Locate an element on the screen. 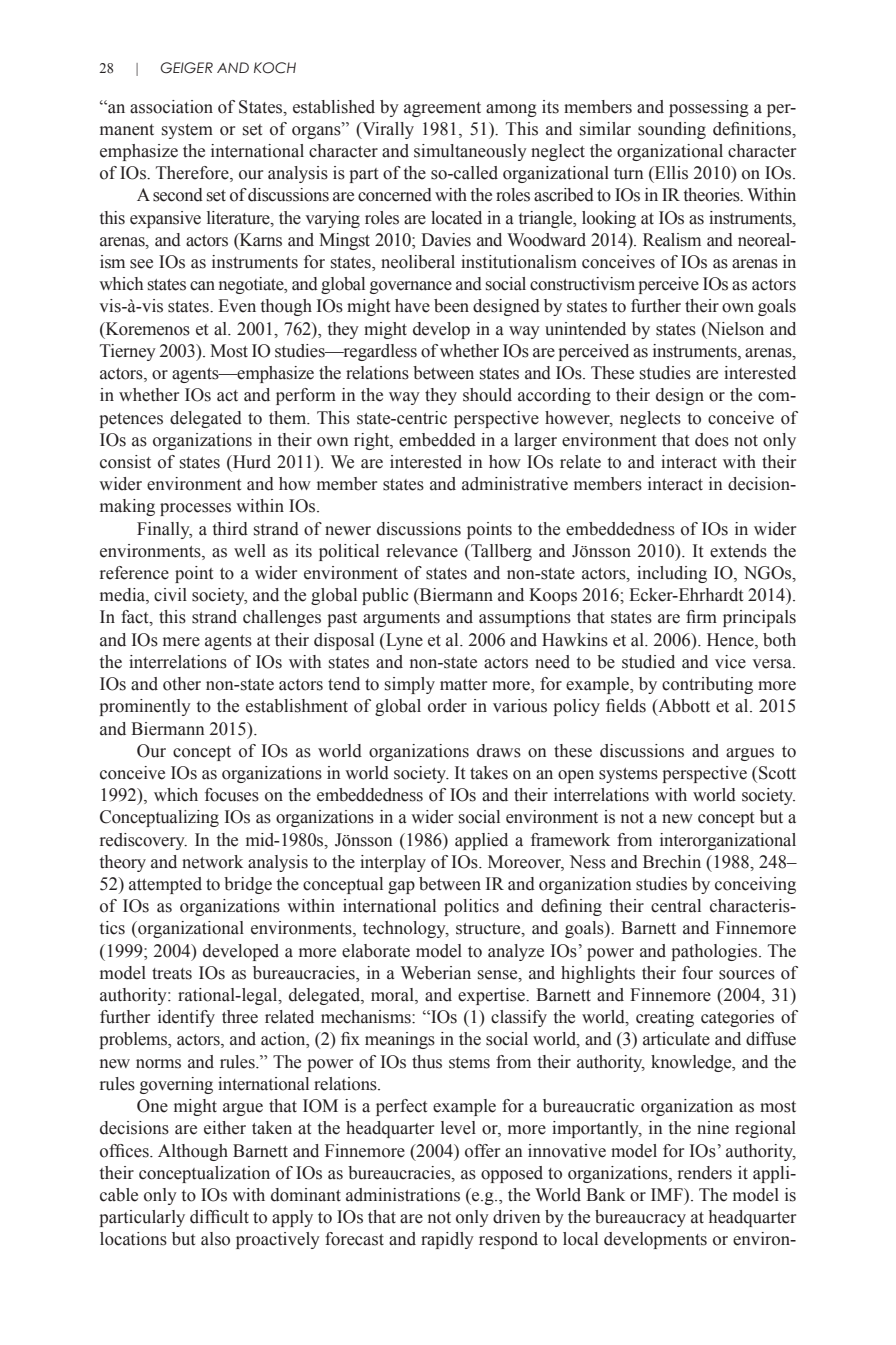 This screenshot has width=896, height=1345. possessing is located at coordinates (709, 108).
